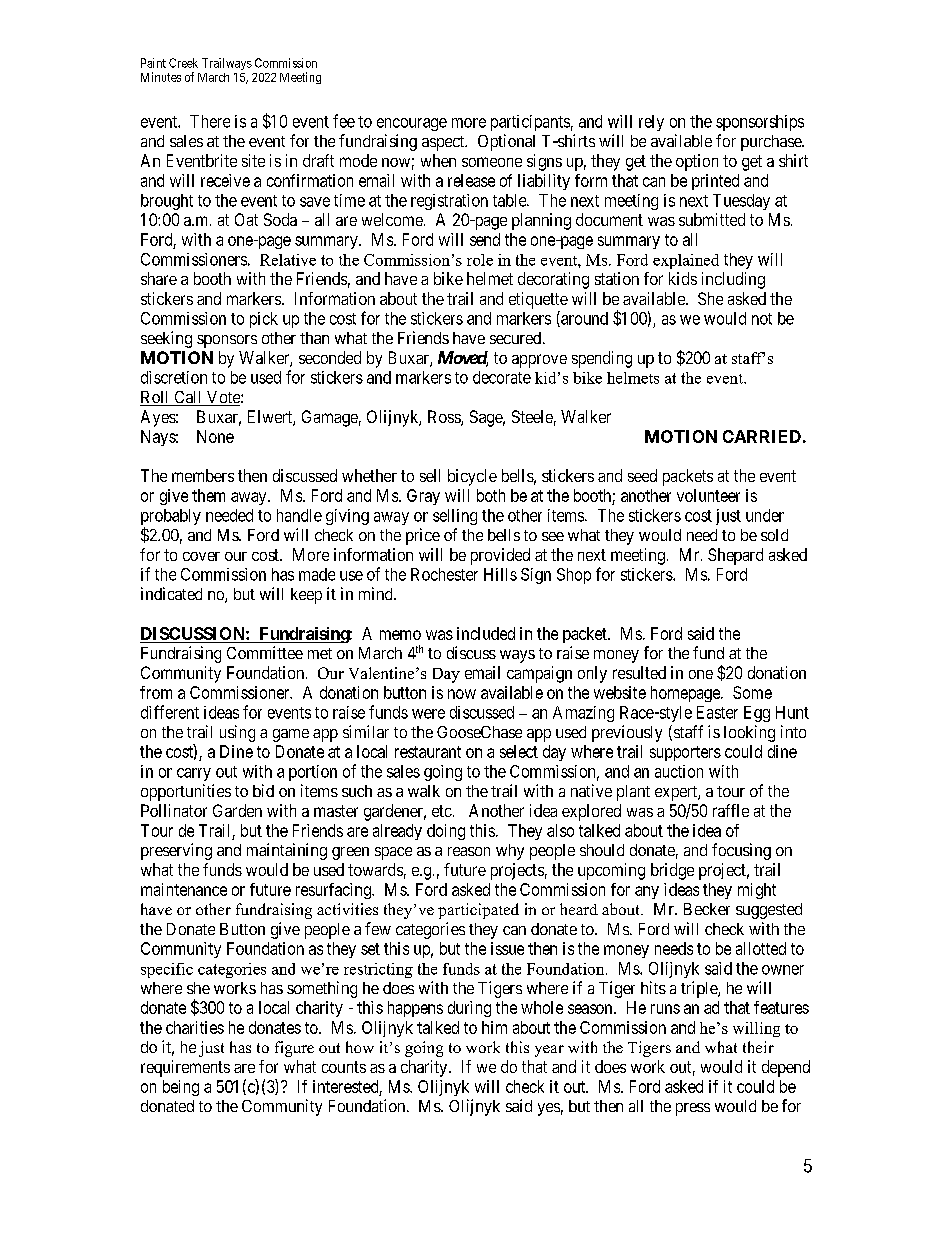  What do you see at coordinates (494, 1027) in the page?
I see `him` at bounding box center [494, 1027].
